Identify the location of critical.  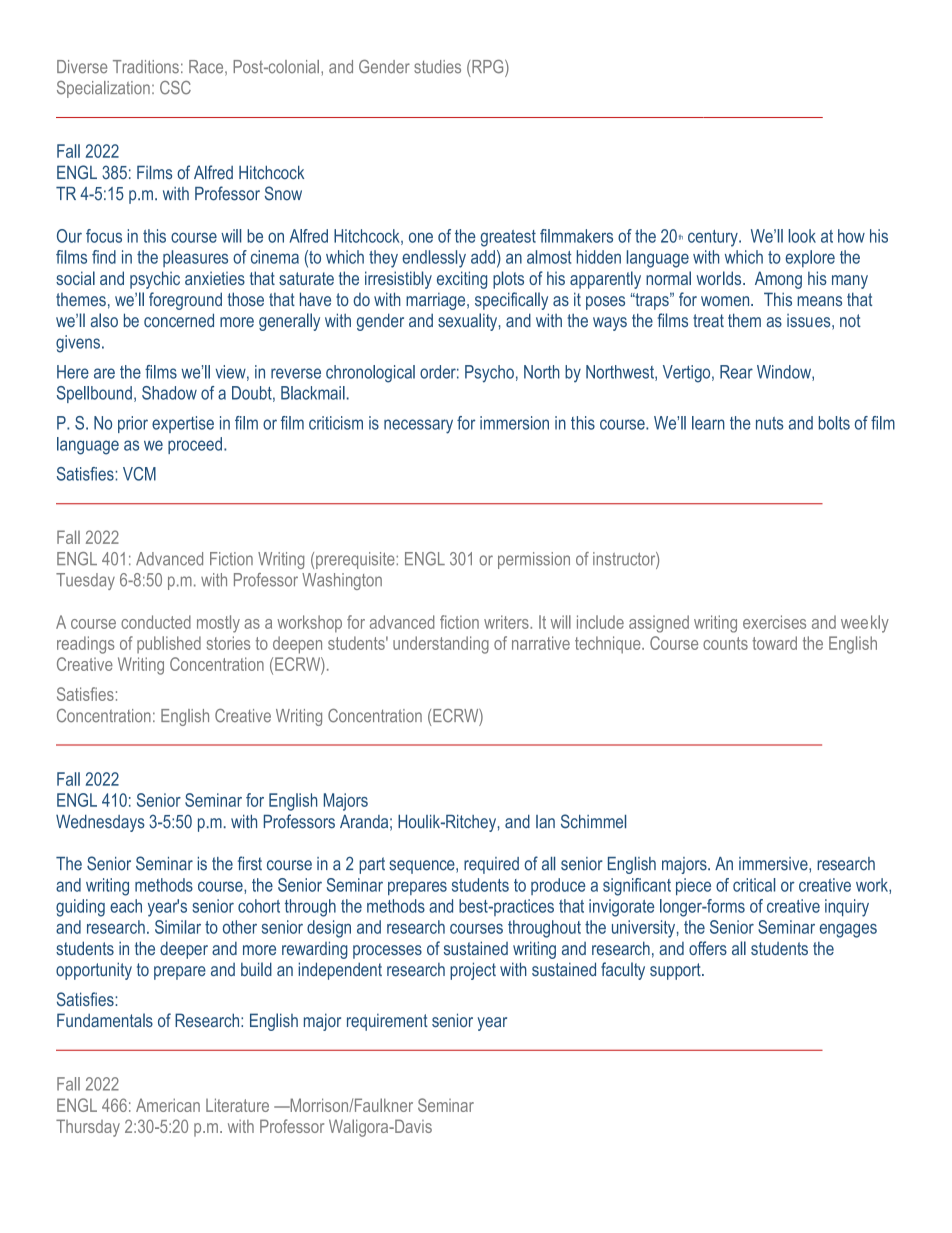
(754, 885).
